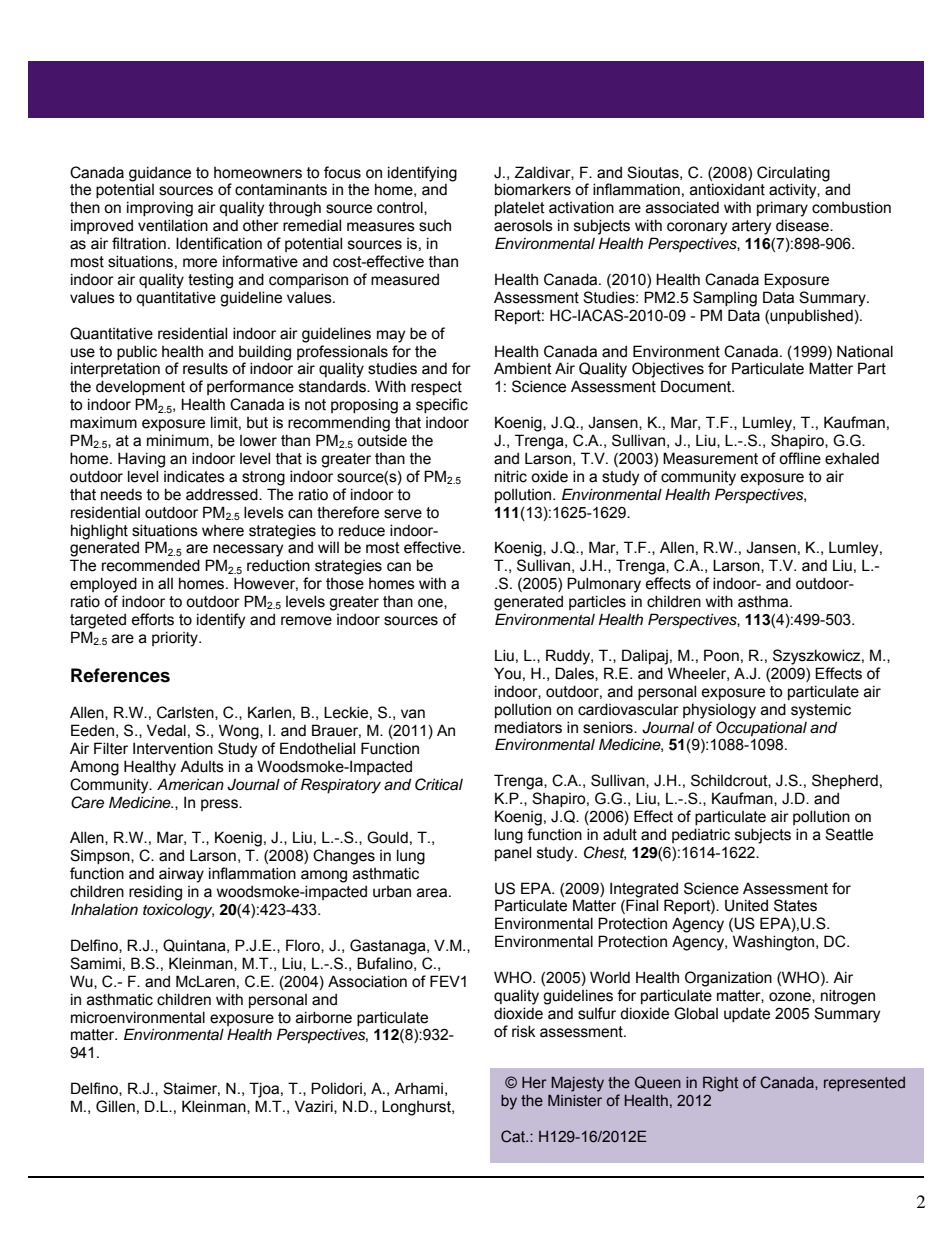 The height and width of the screenshot is (1233, 952). Describe the element at coordinates (336, 1088) in the screenshot. I see `Polidori` at that location.
